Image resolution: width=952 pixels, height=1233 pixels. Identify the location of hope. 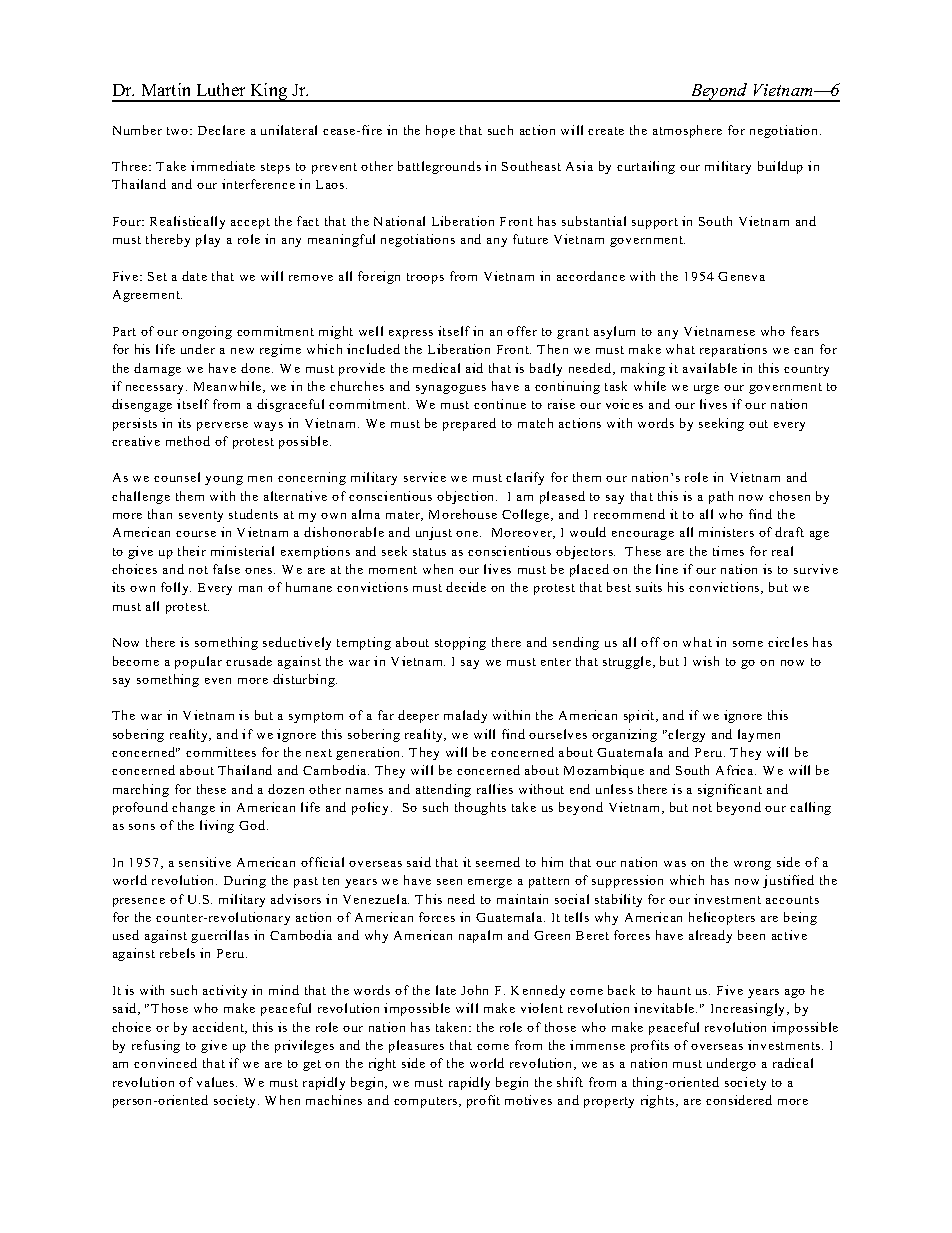
(440, 131).
